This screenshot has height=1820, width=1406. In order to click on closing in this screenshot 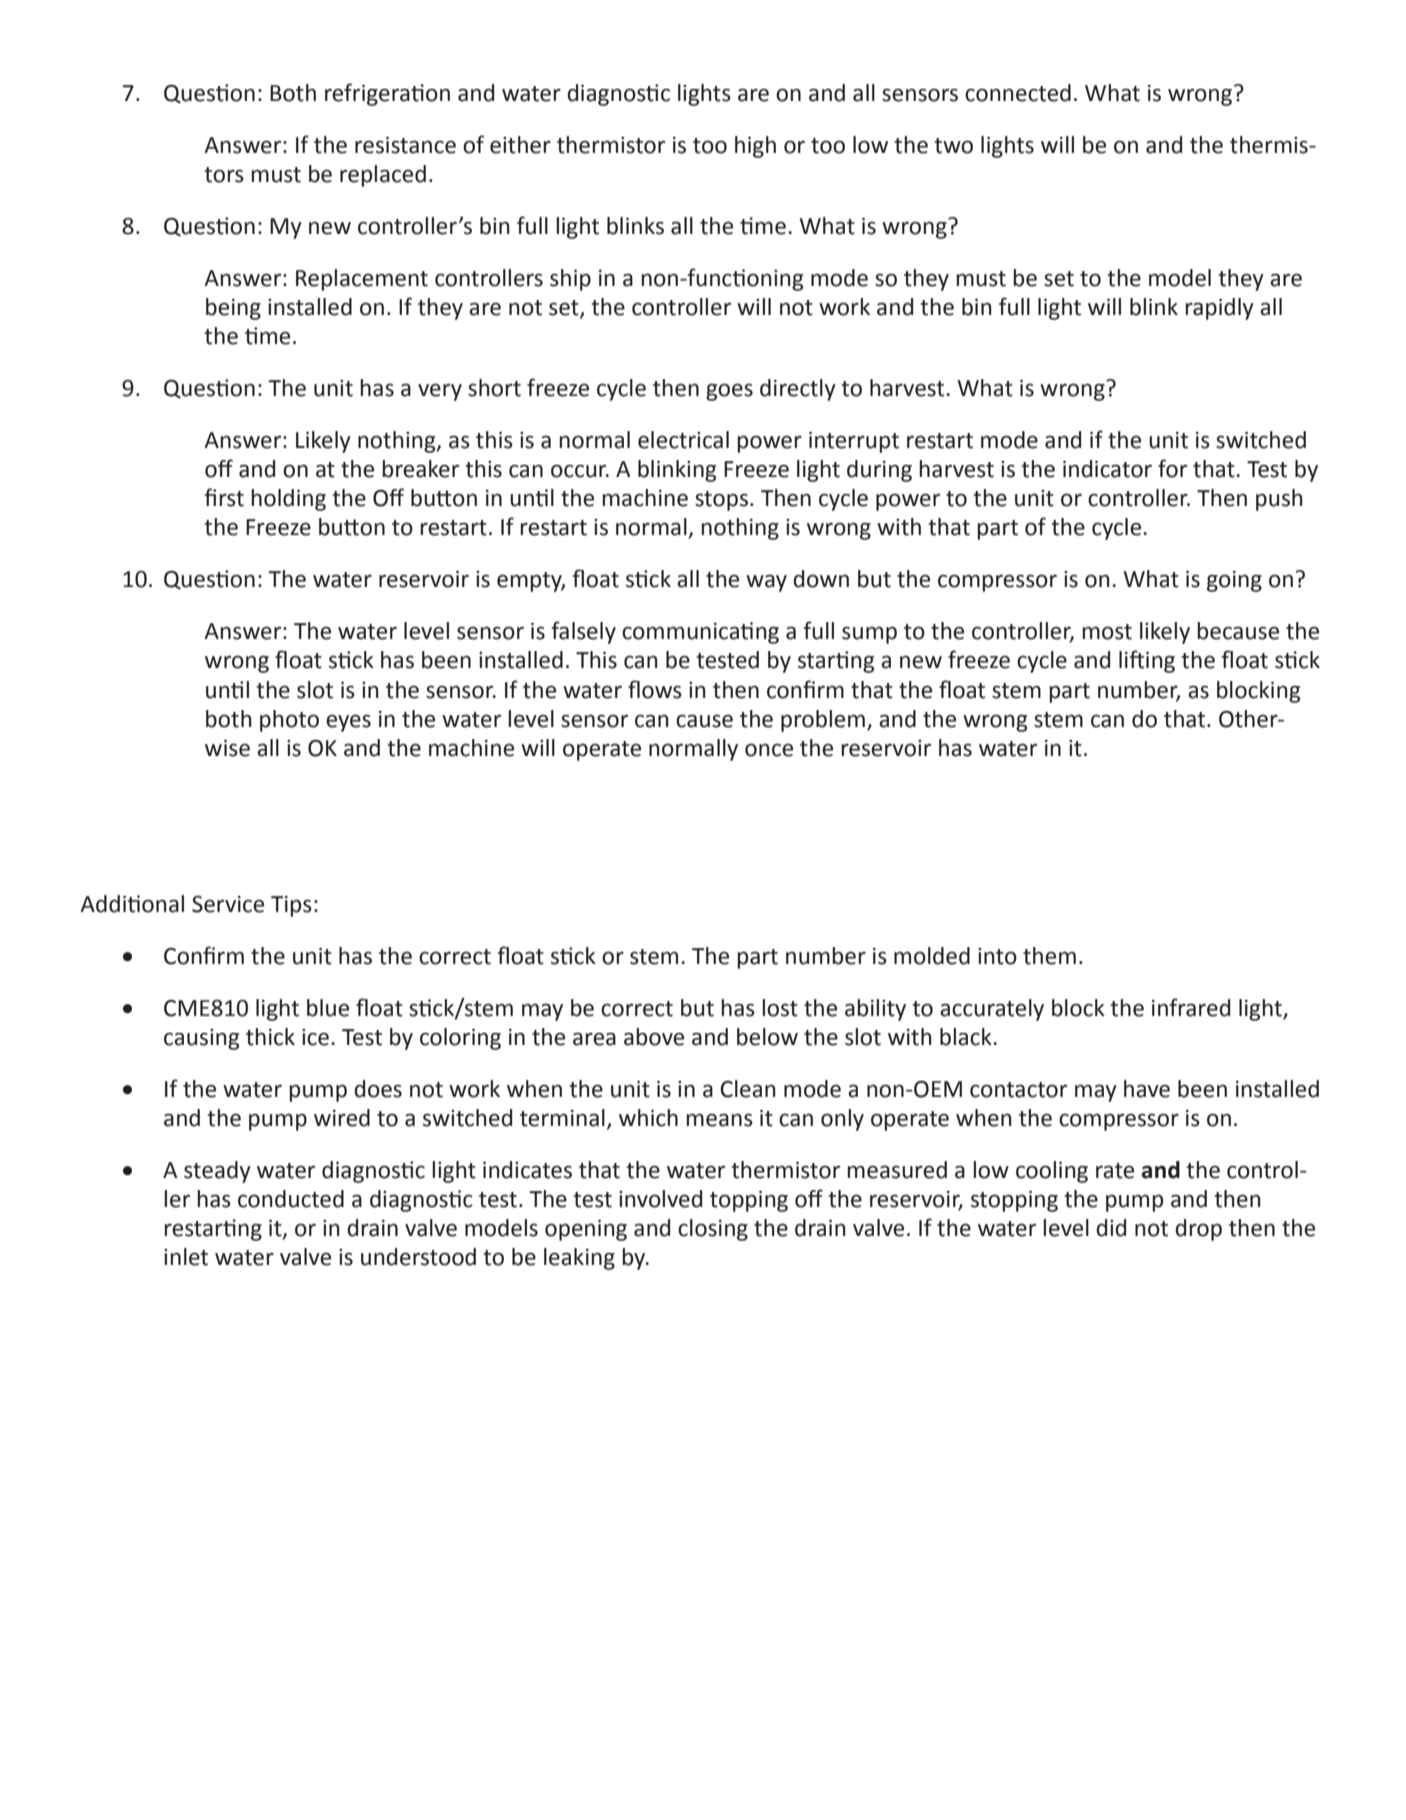, I will do `click(713, 1230)`.
